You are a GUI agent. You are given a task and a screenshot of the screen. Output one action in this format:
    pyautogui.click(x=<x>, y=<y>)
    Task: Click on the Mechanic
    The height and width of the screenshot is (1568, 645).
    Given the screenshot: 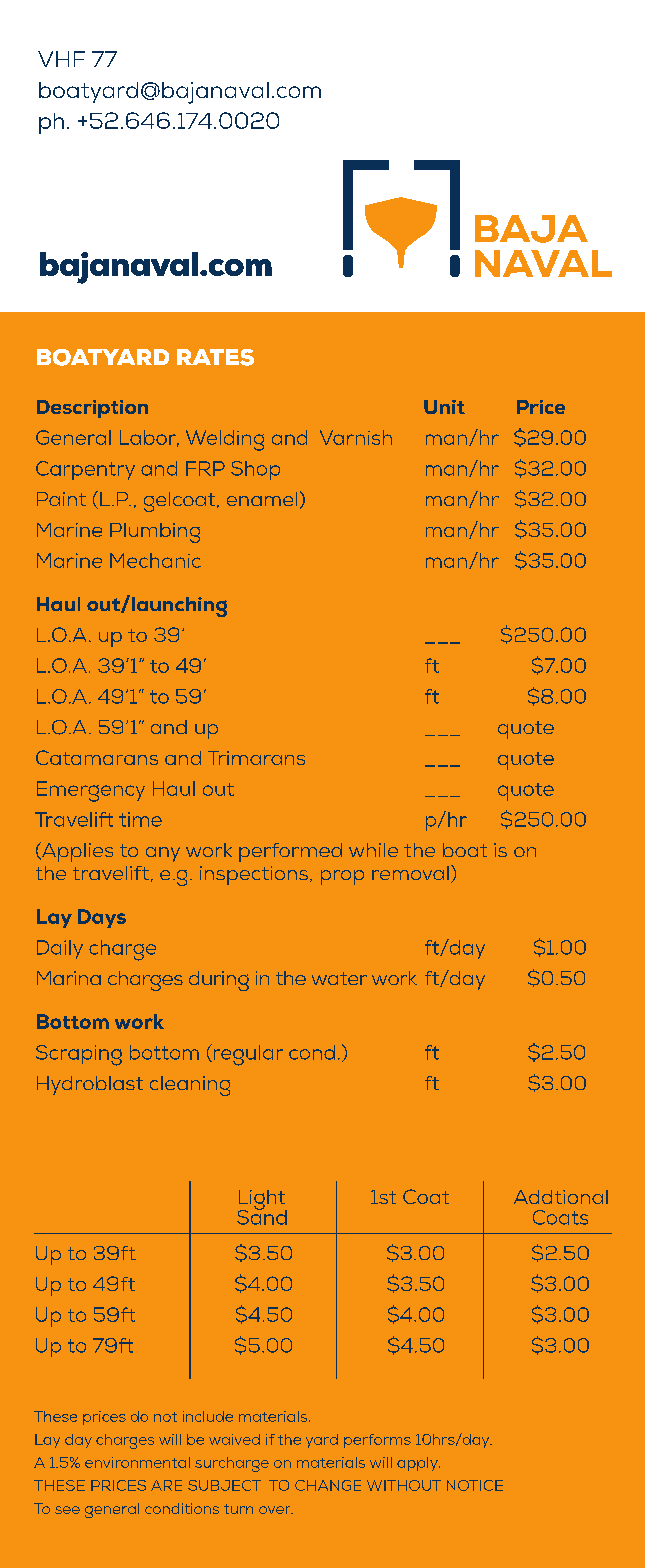 What is the action you would take?
    pyautogui.click(x=155, y=560)
